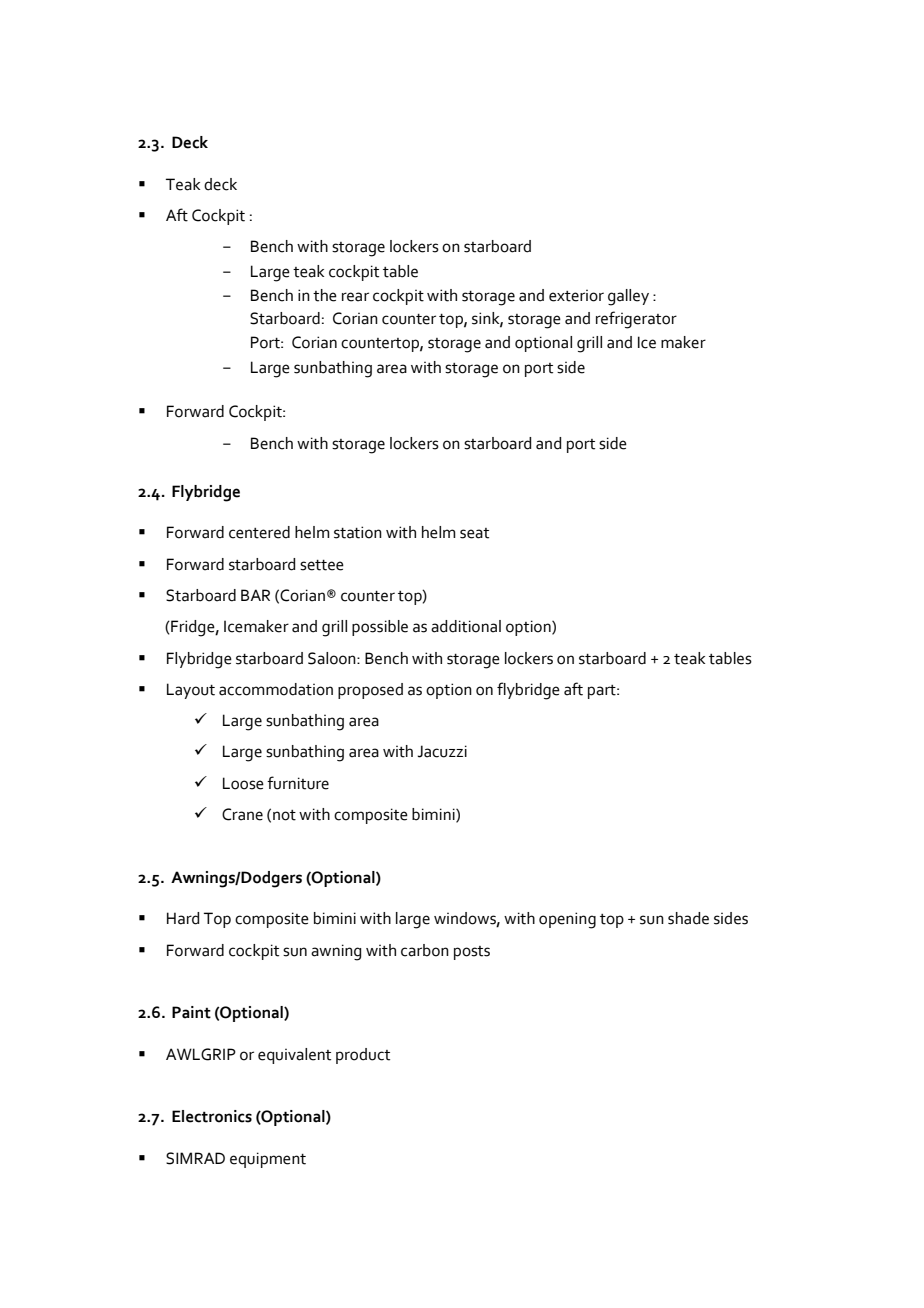 Image resolution: width=924 pixels, height=1308 pixels. What do you see at coordinates (688, 918) in the image?
I see `shade` at bounding box center [688, 918].
